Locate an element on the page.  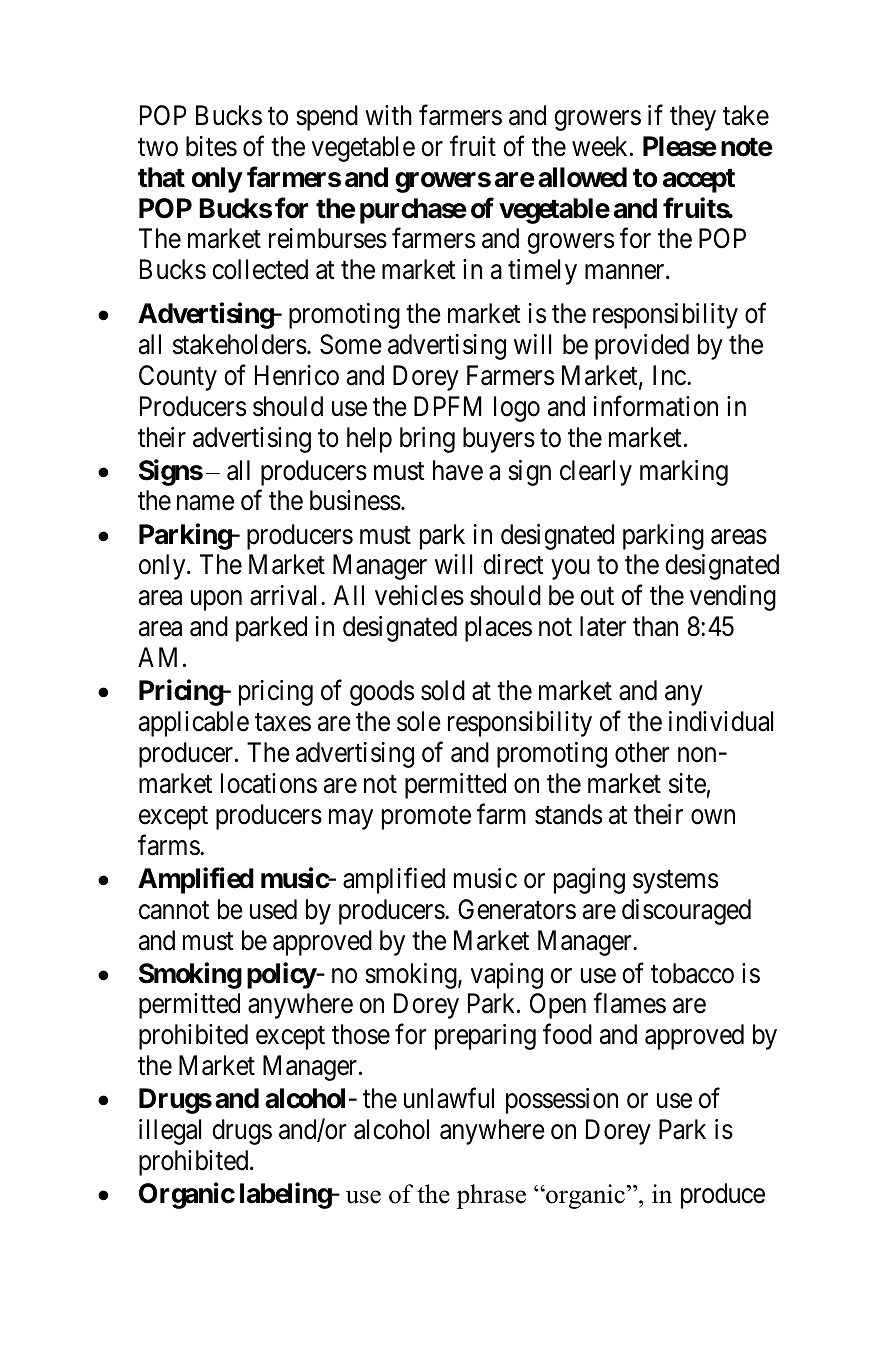
phrase is located at coordinates (491, 1196).
